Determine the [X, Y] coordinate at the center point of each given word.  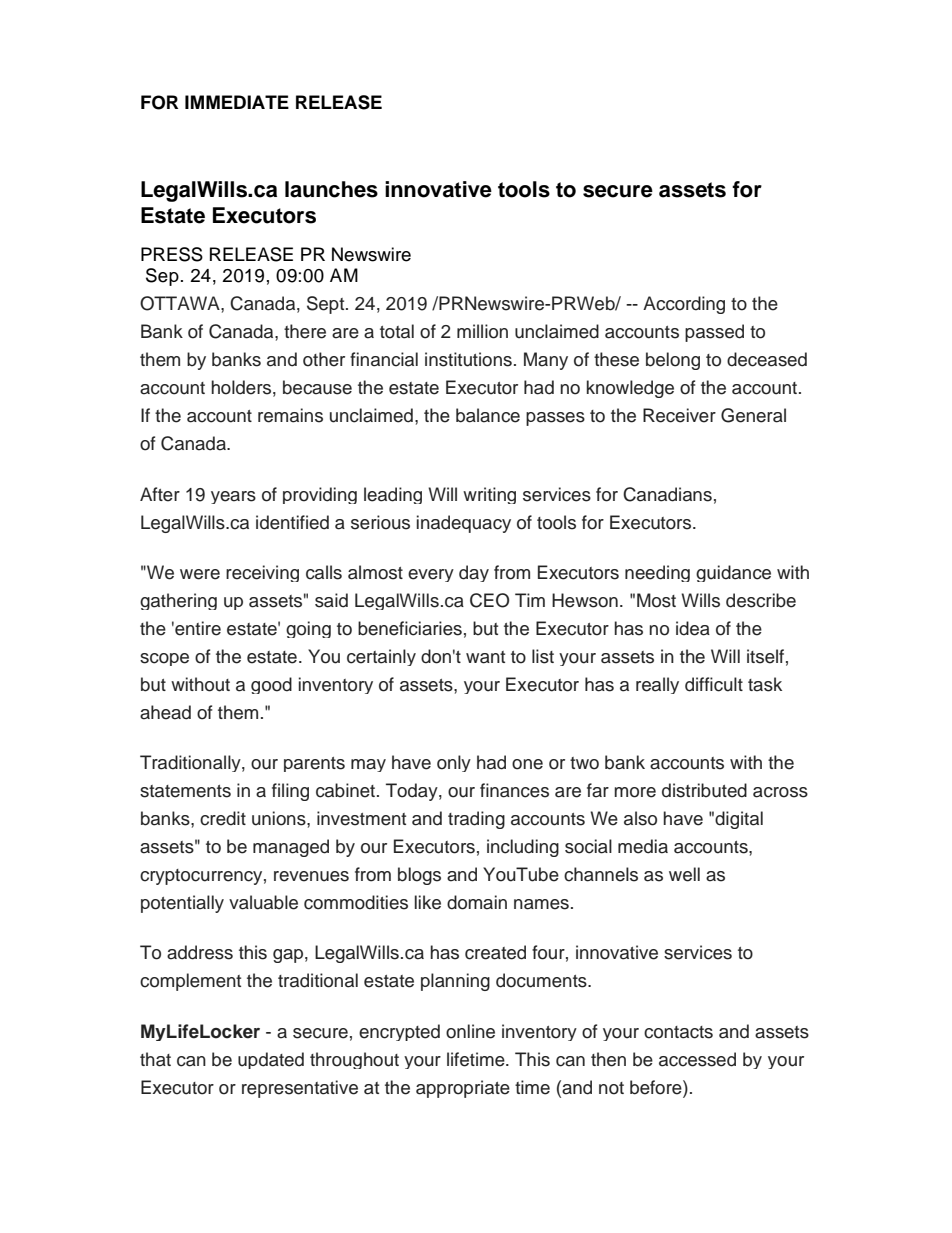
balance [488, 415]
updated [271, 1060]
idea [693, 628]
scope [164, 659]
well [684, 874]
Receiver [679, 415]
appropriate [463, 1089]
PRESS [172, 254]
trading [476, 820]
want [485, 657]
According [684, 305]
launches [331, 189]
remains [290, 415]
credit [223, 818]
